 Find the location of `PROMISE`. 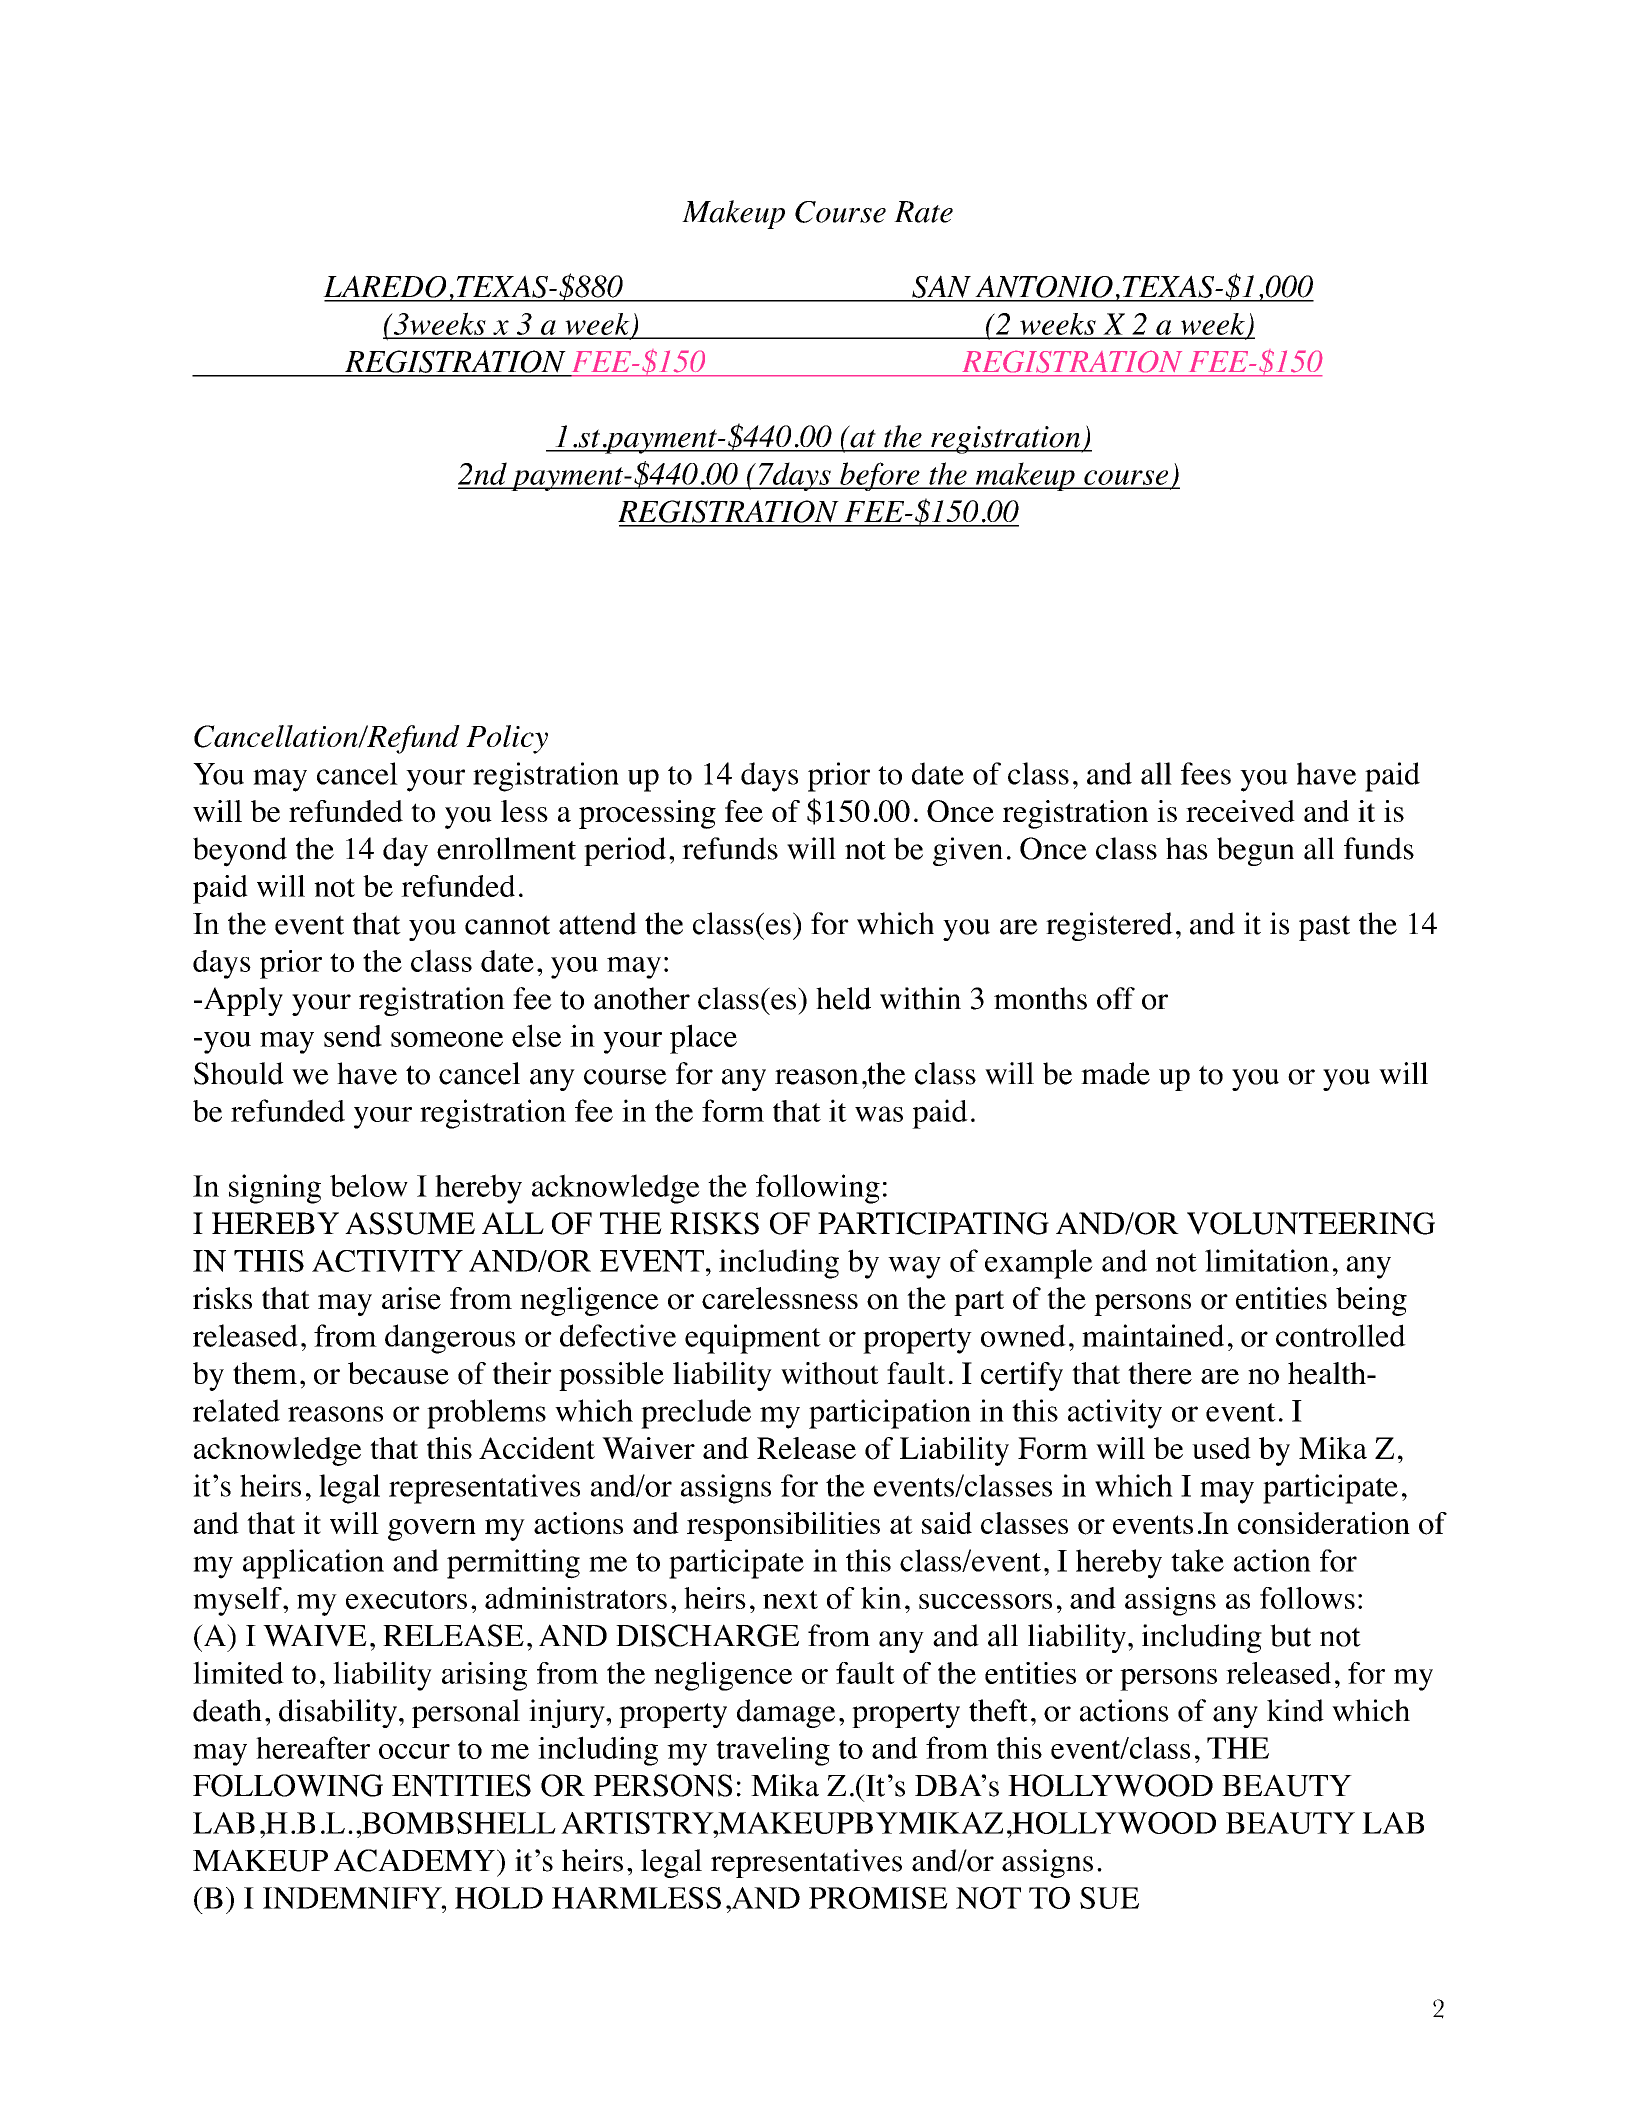

PROMISE is located at coordinates (878, 1898).
